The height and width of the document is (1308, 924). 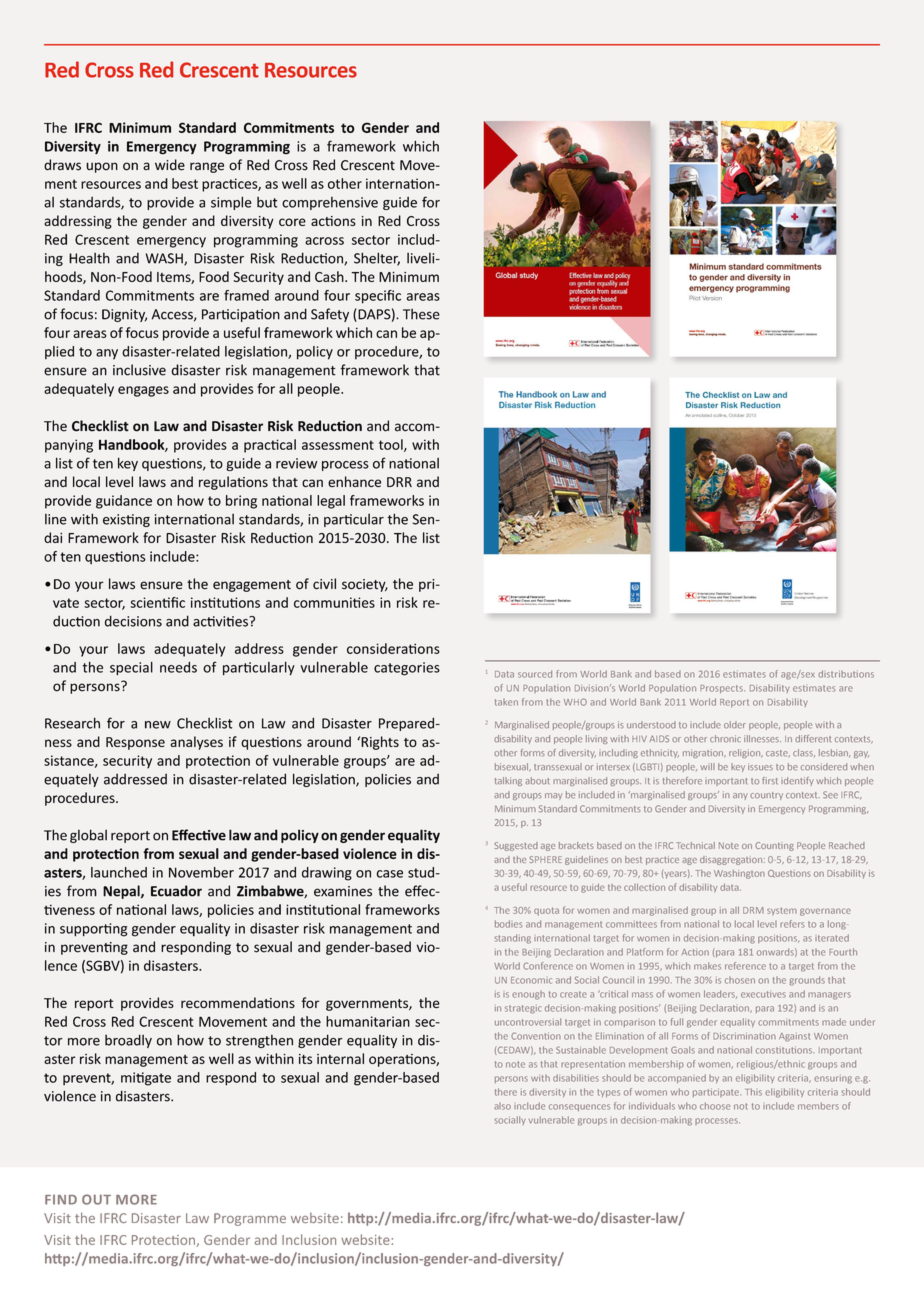 I want to click on These, so click(x=421, y=314).
